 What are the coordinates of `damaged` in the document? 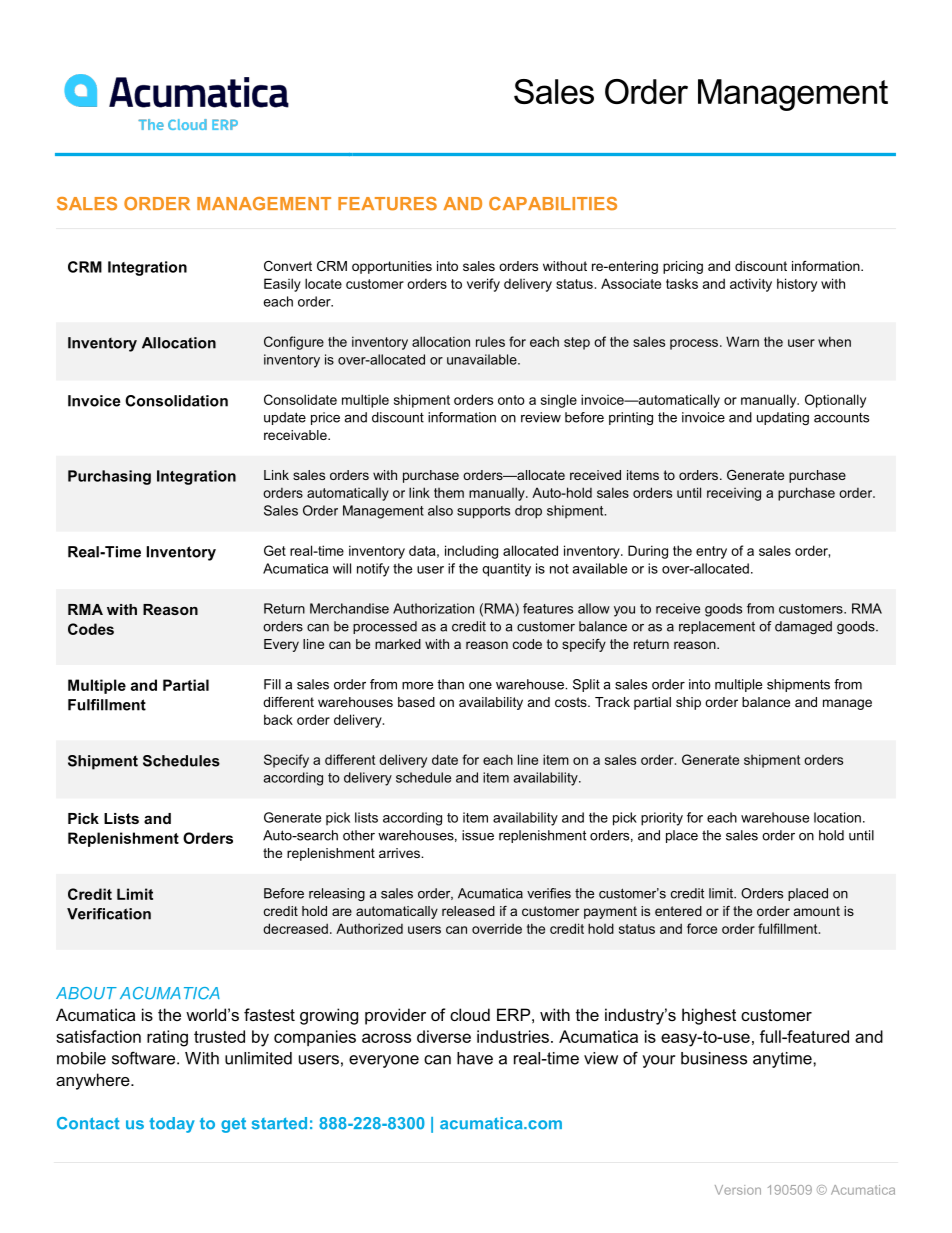 It's located at (803, 627).
